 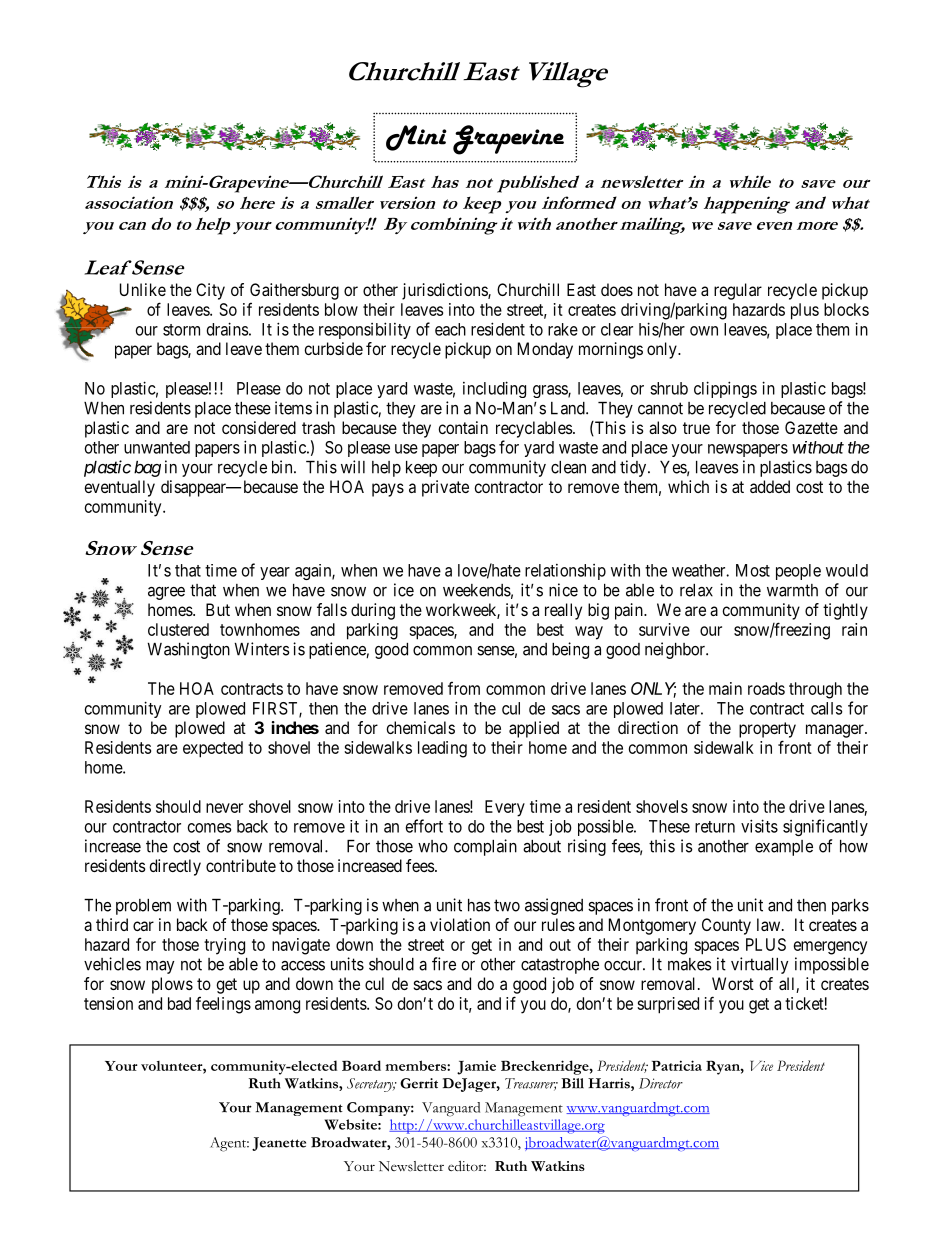 I want to click on Treasurer, so click(x=531, y=1084).
